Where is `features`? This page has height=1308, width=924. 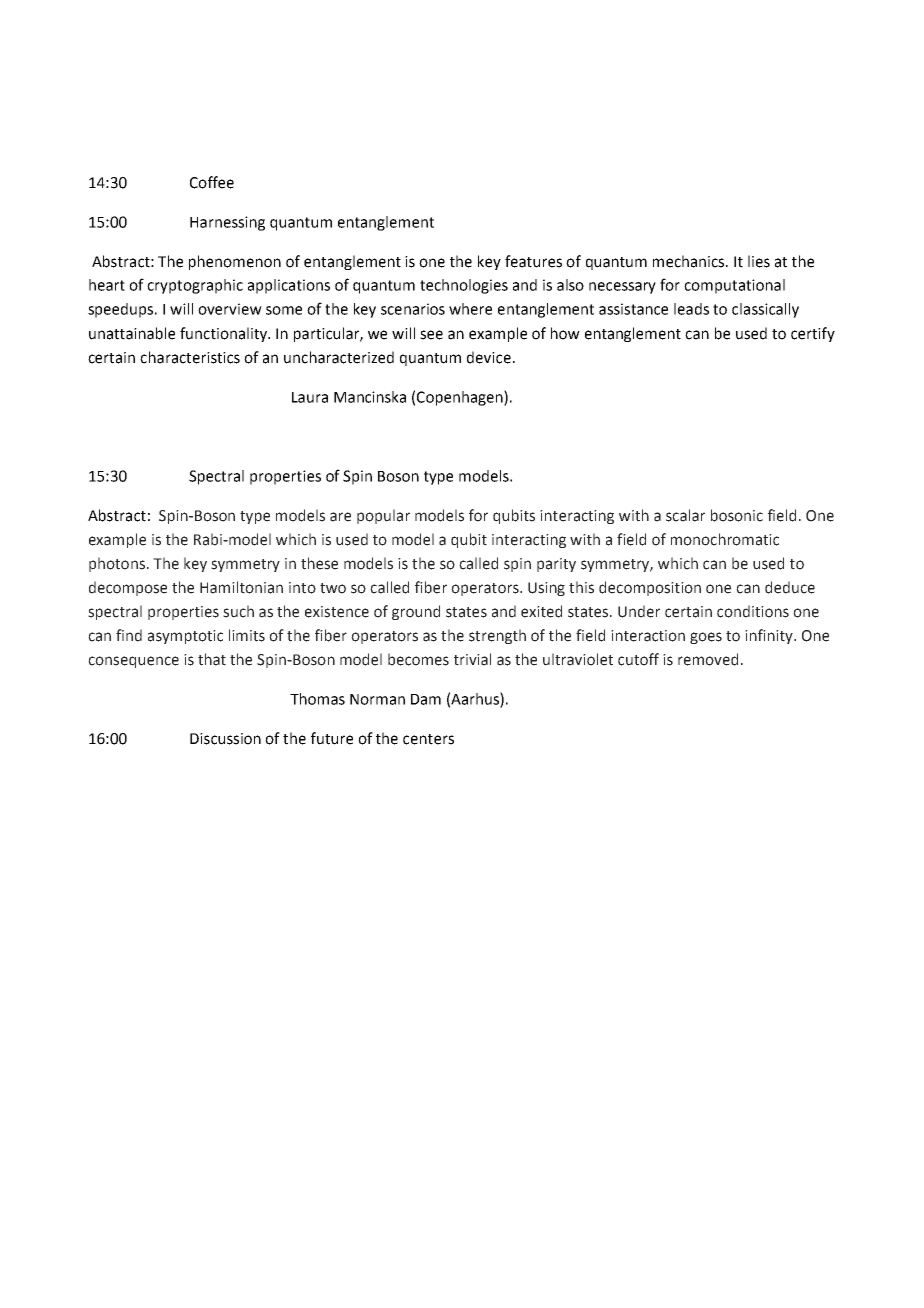
features is located at coordinates (533, 261).
